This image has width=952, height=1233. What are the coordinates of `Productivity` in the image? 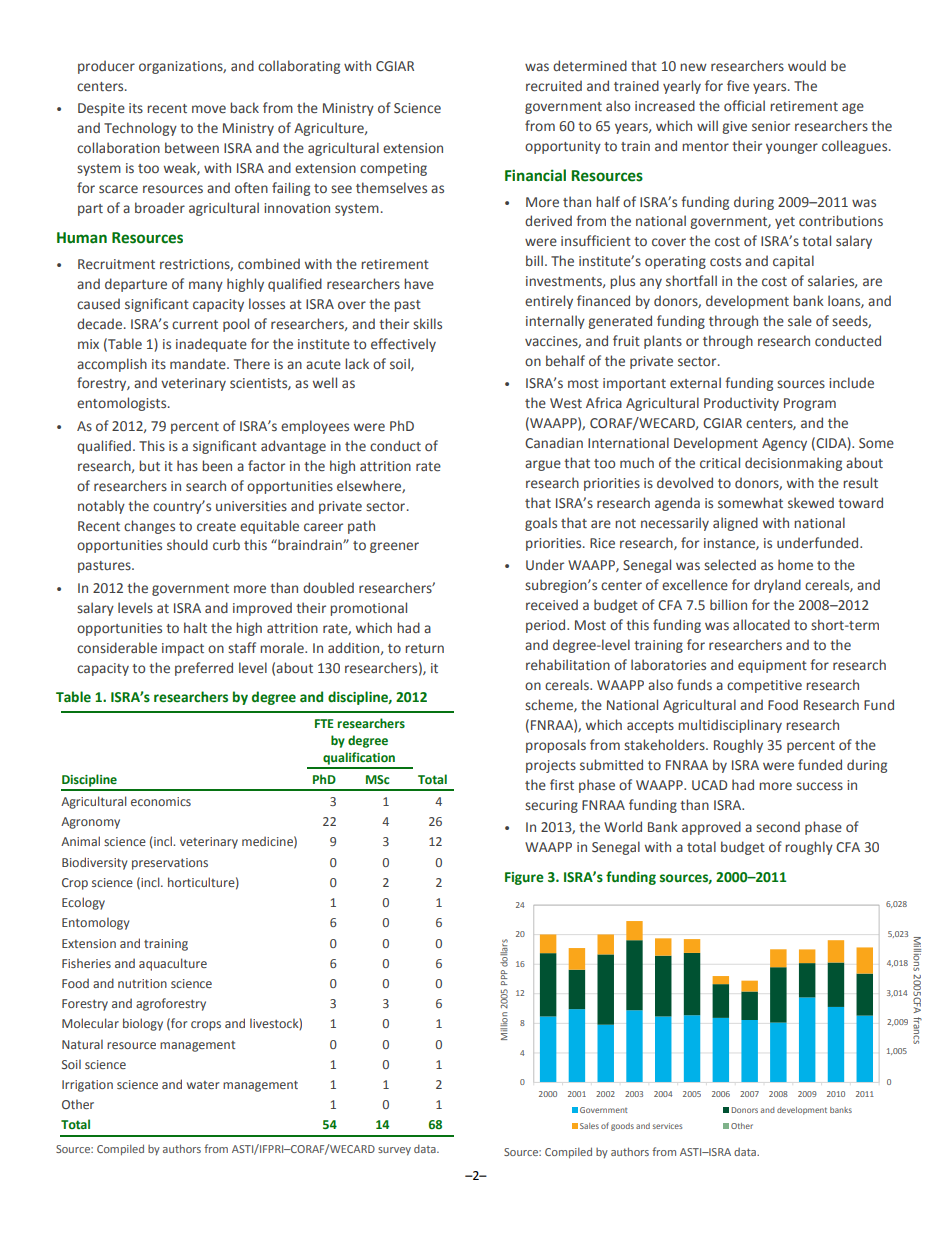 It's located at (741, 404).
